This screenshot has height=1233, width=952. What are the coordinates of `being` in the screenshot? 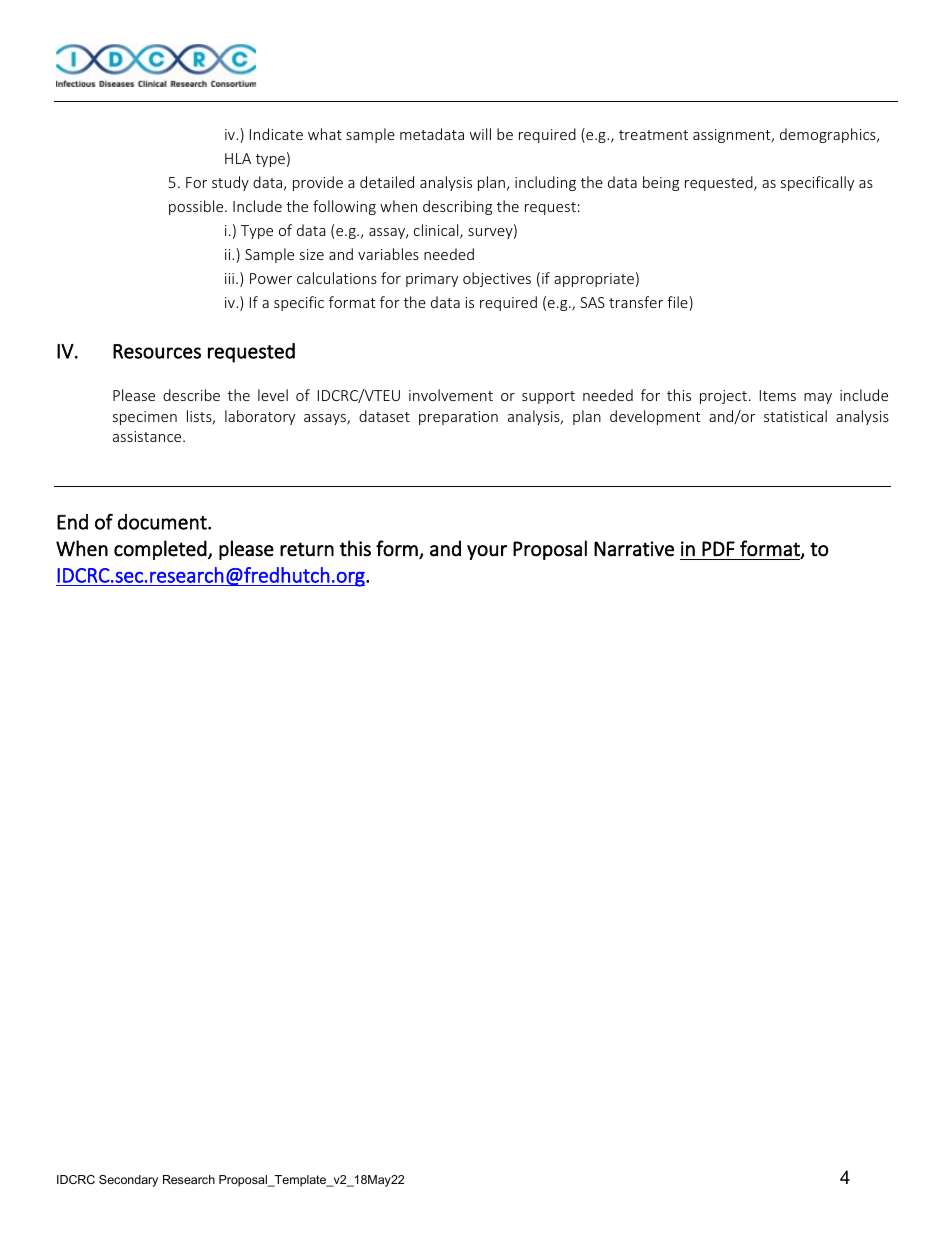 It's located at (661, 183).
